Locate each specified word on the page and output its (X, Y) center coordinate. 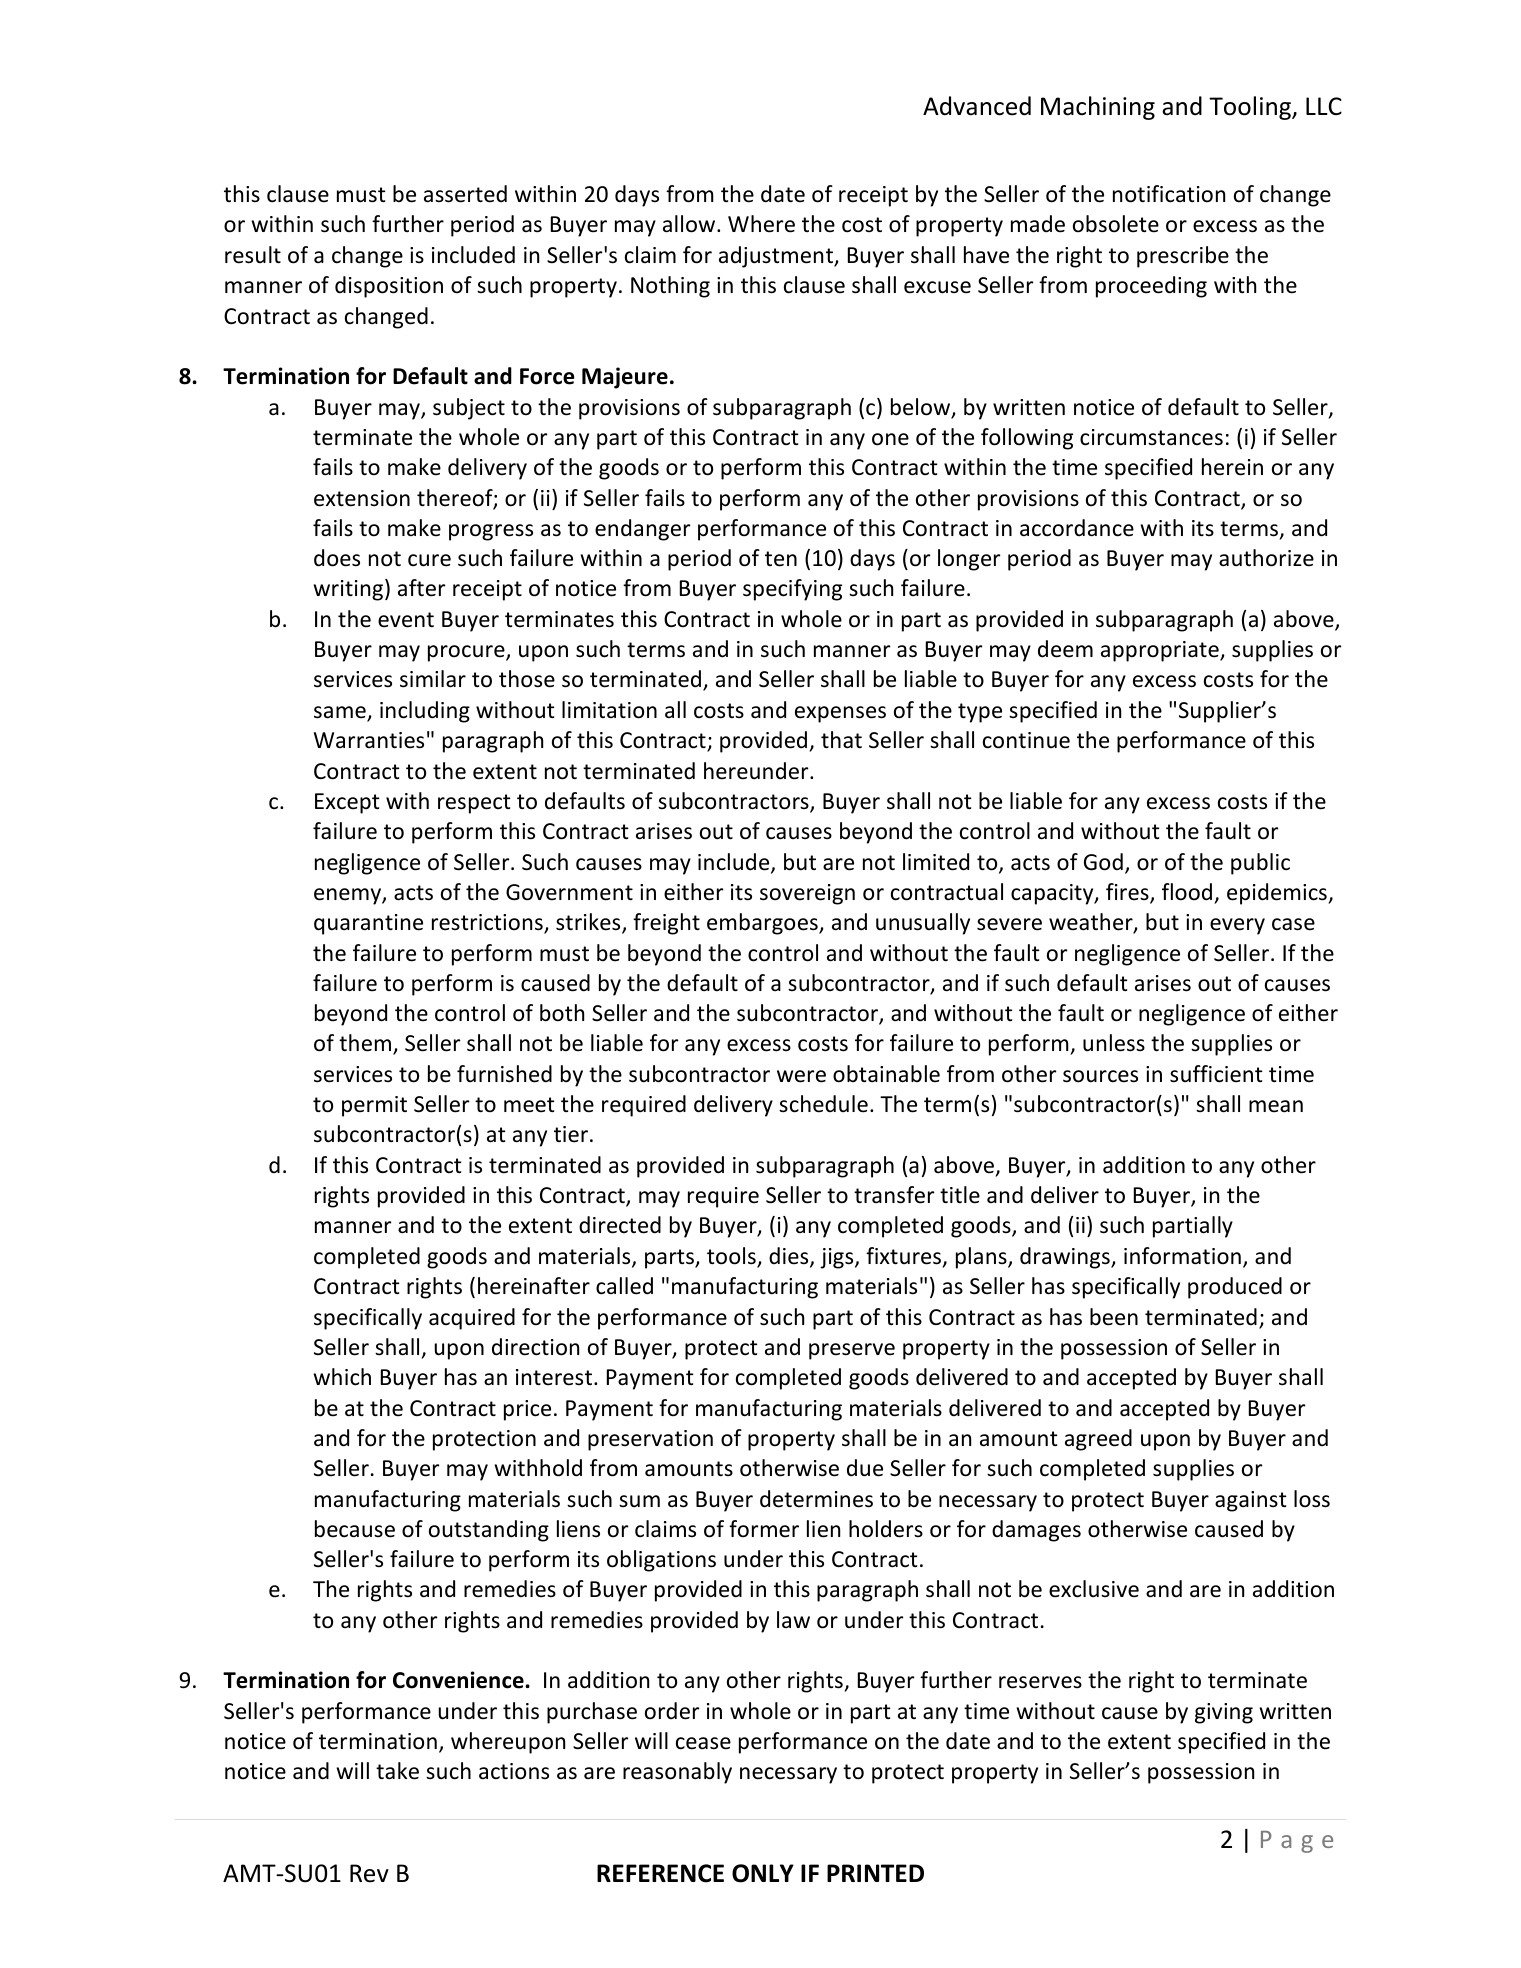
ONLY (763, 1873)
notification (1169, 194)
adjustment (777, 257)
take (397, 1771)
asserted (465, 194)
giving (1224, 1713)
